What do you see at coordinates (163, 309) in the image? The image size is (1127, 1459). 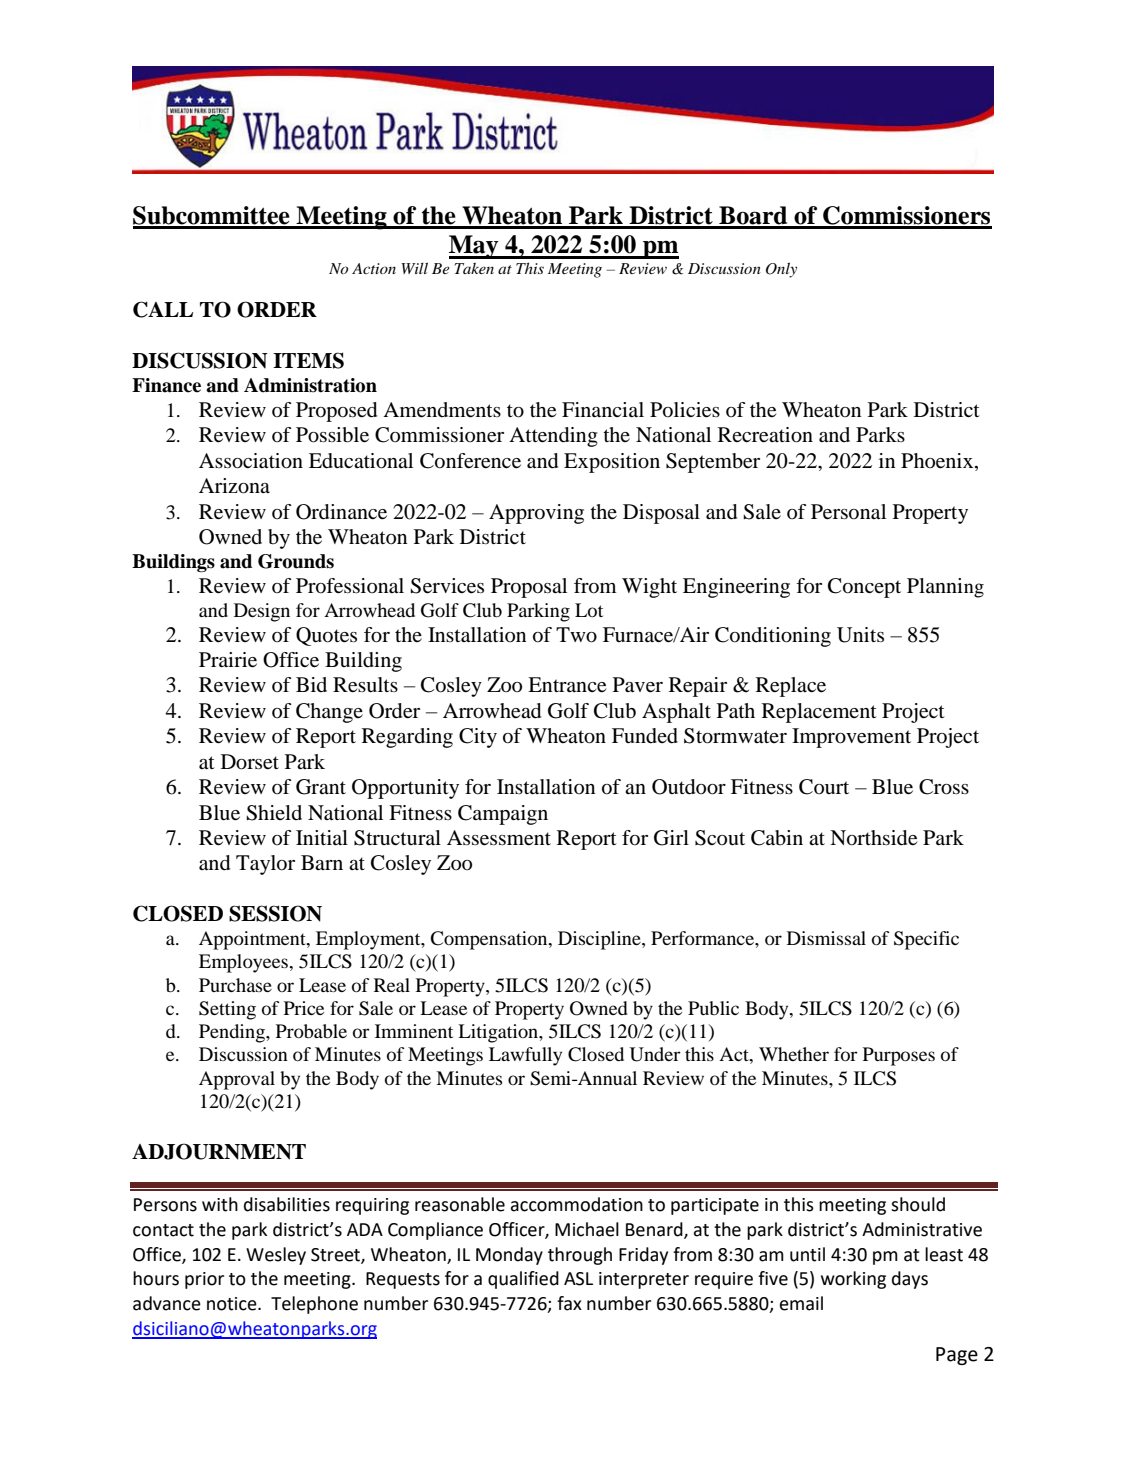 I see `CALL` at bounding box center [163, 309].
